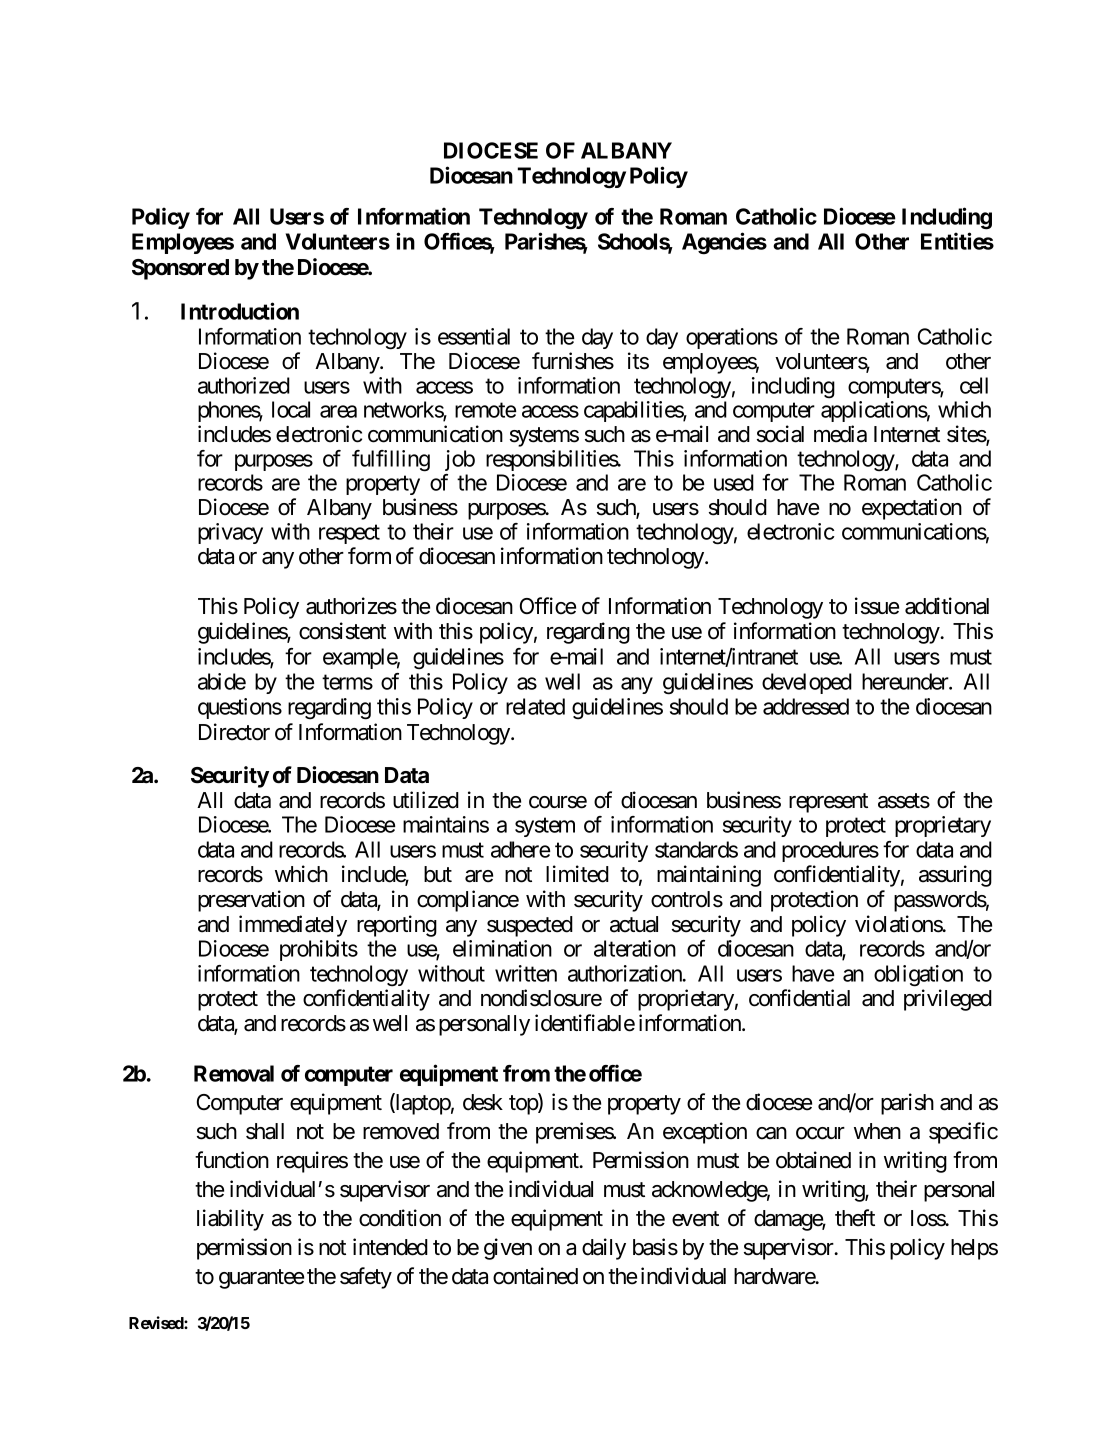  Describe the element at coordinates (947, 606) in the image. I see `additional` at that location.
